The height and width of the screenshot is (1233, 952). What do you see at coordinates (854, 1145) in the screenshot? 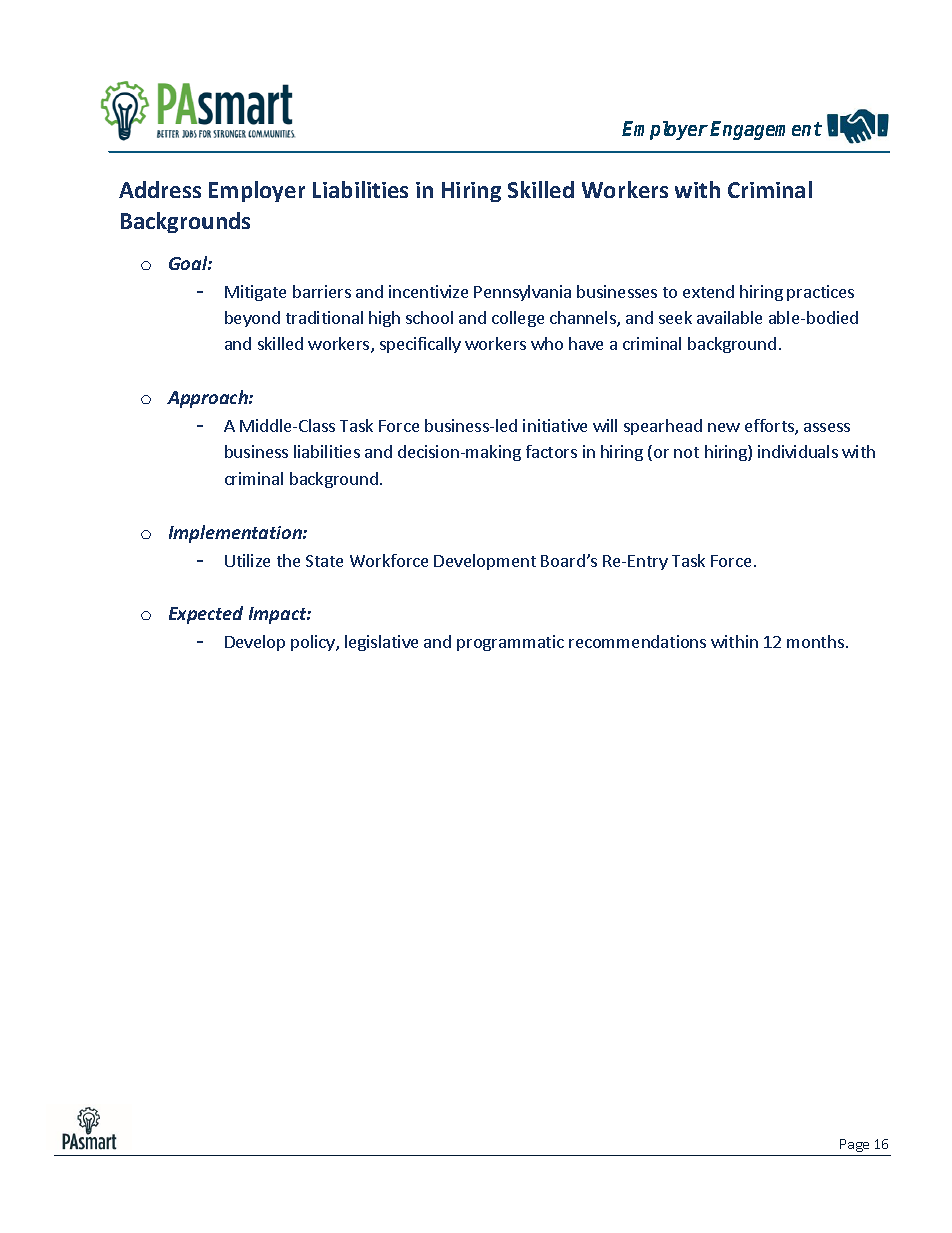
I see `Page` at bounding box center [854, 1145].
